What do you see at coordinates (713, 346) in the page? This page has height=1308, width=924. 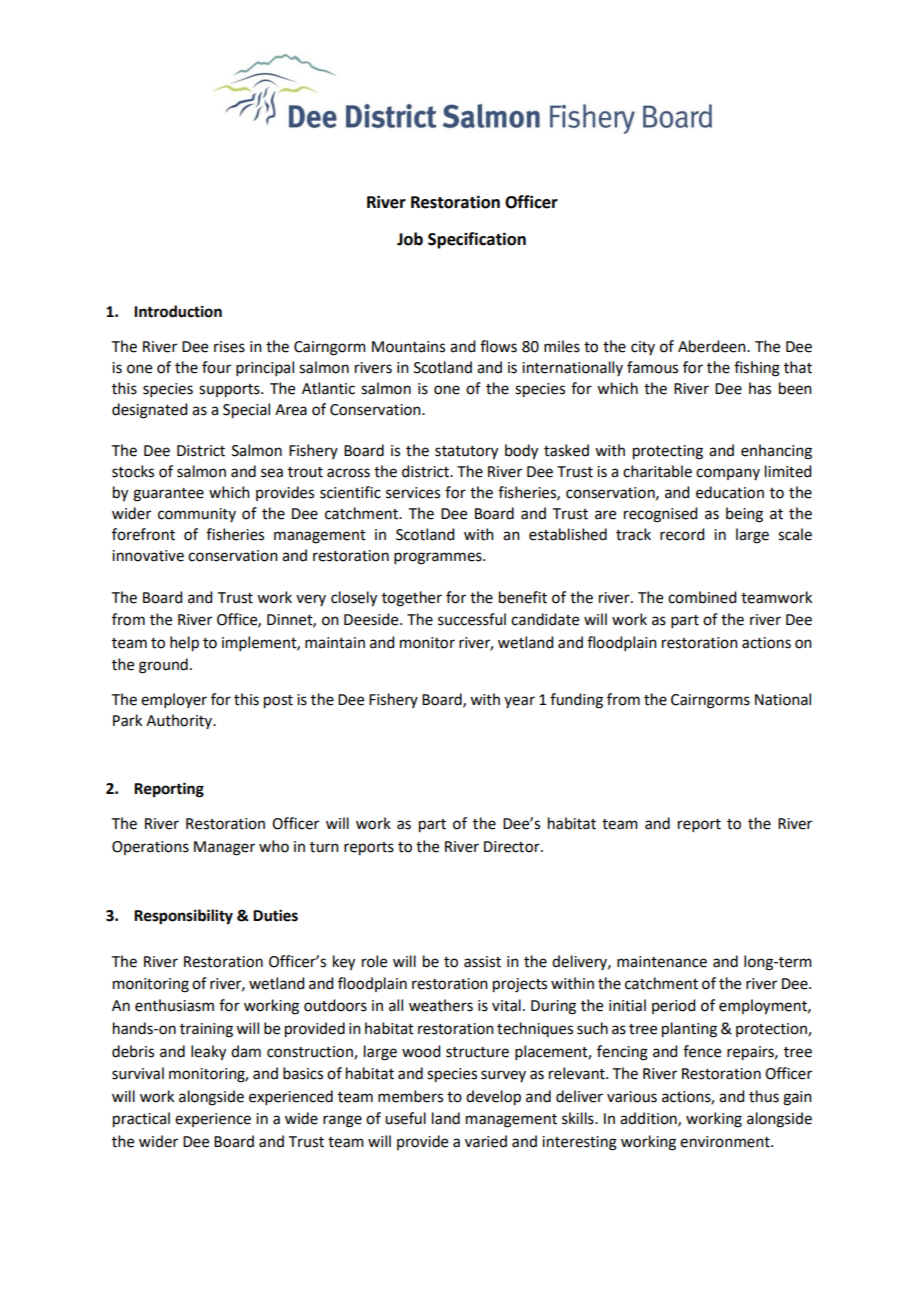 I see `Aberdeen` at bounding box center [713, 346].
